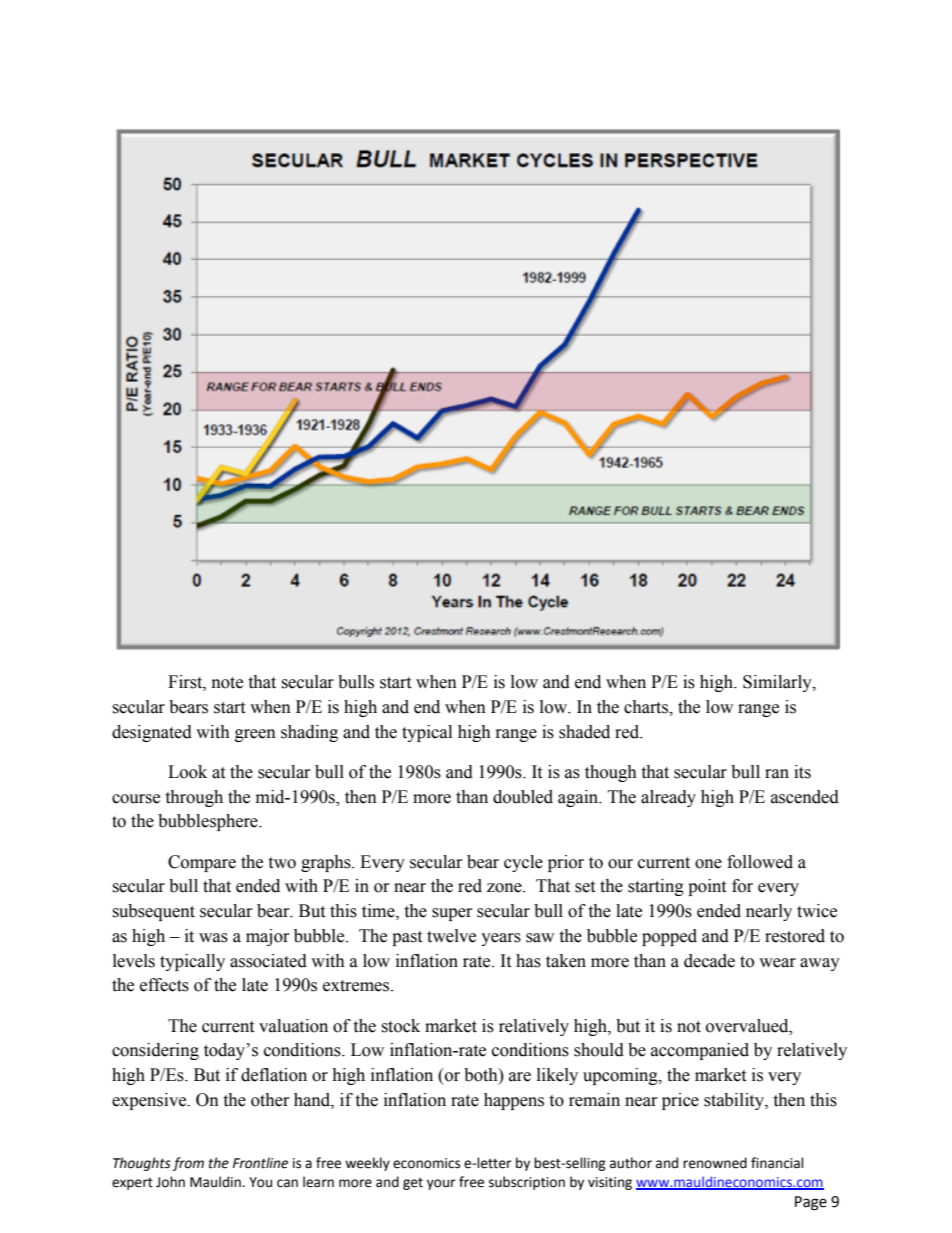 The image size is (952, 1233). What do you see at coordinates (778, 683) in the page?
I see `Similarly` at bounding box center [778, 683].
